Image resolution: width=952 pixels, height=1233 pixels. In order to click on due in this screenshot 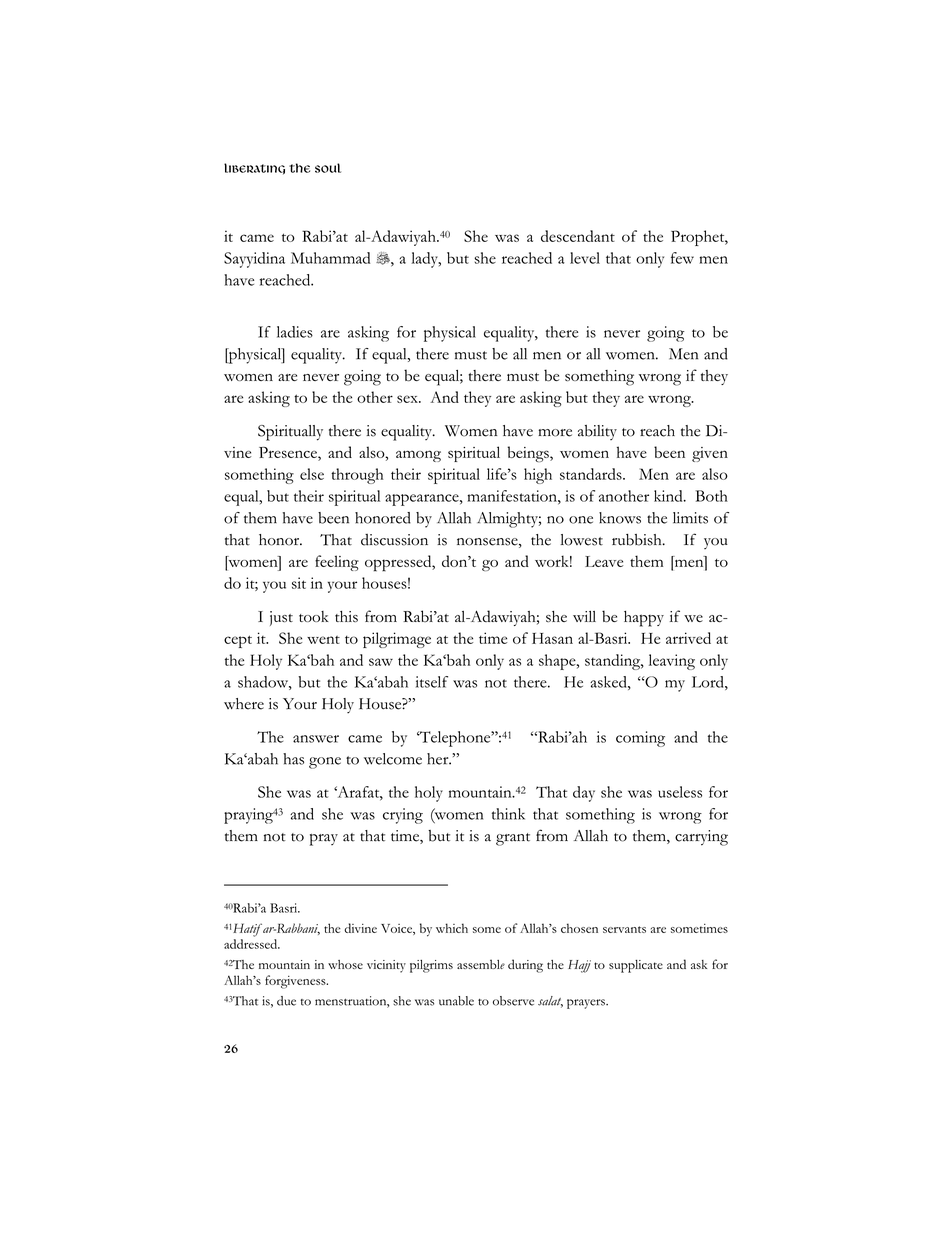, I will do `click(286, 1001)`.
